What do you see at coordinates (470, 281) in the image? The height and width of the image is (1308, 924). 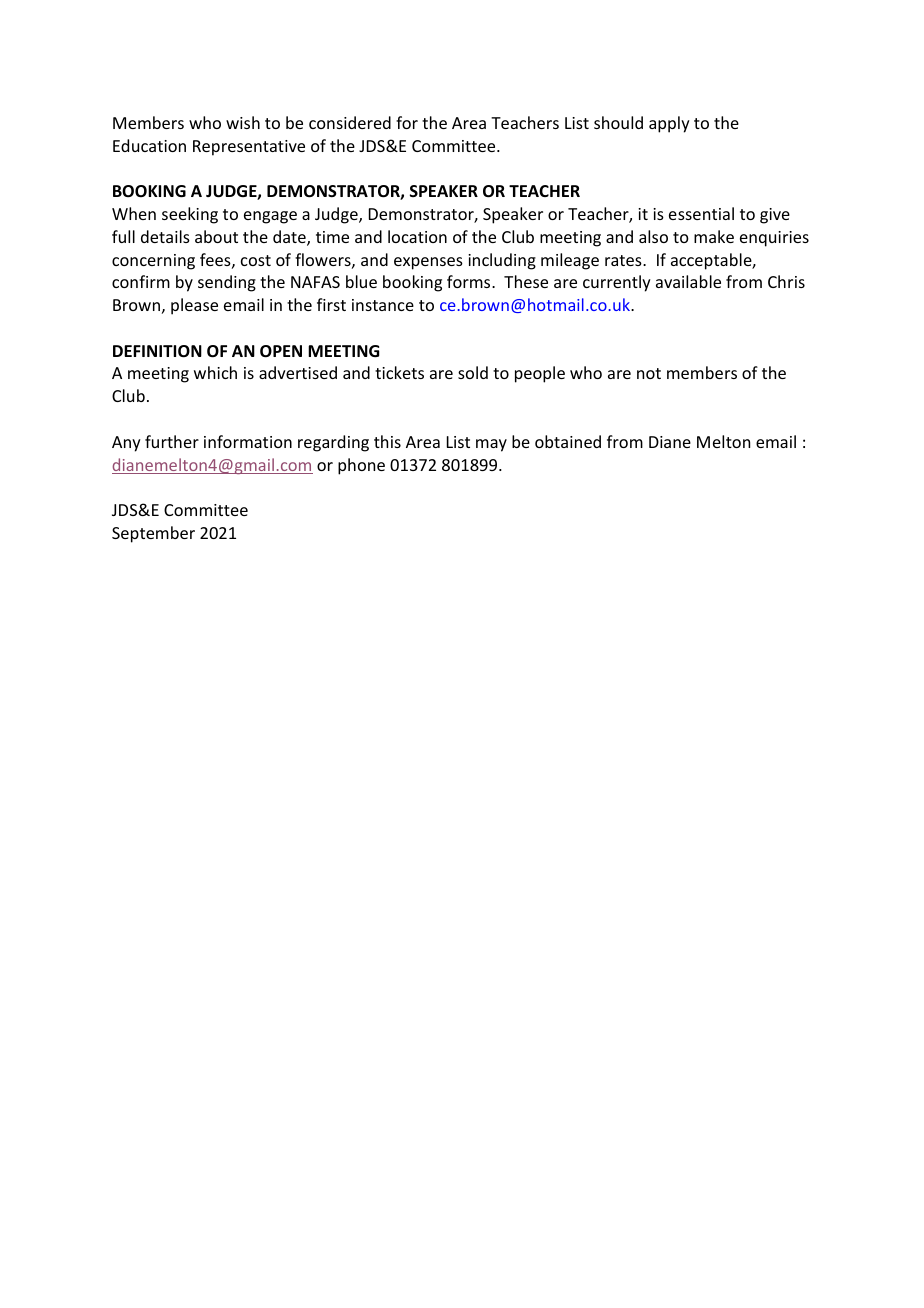 I see `forms` at bounding box center [470, 281].
